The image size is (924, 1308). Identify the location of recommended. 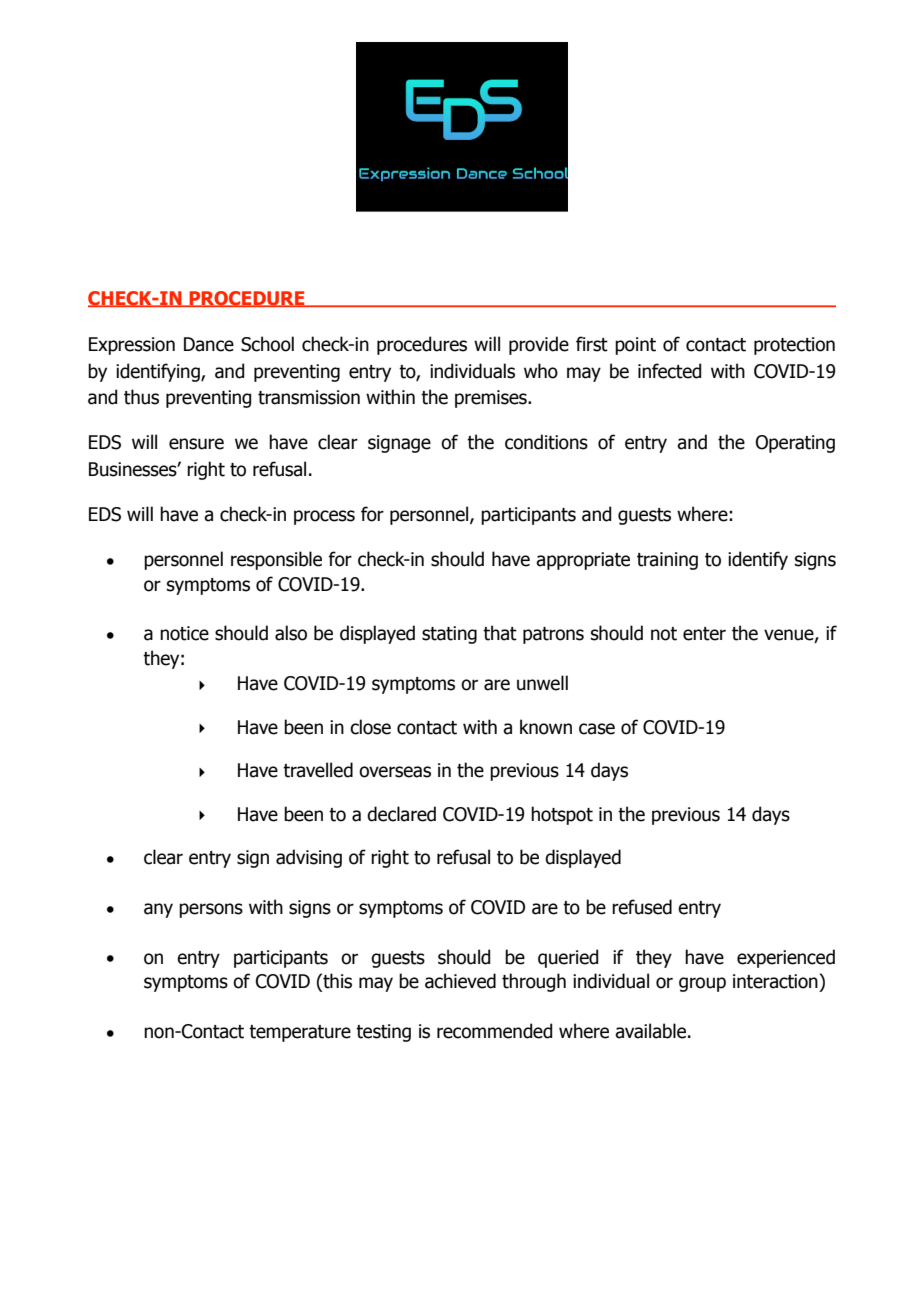
(494, 1031).
